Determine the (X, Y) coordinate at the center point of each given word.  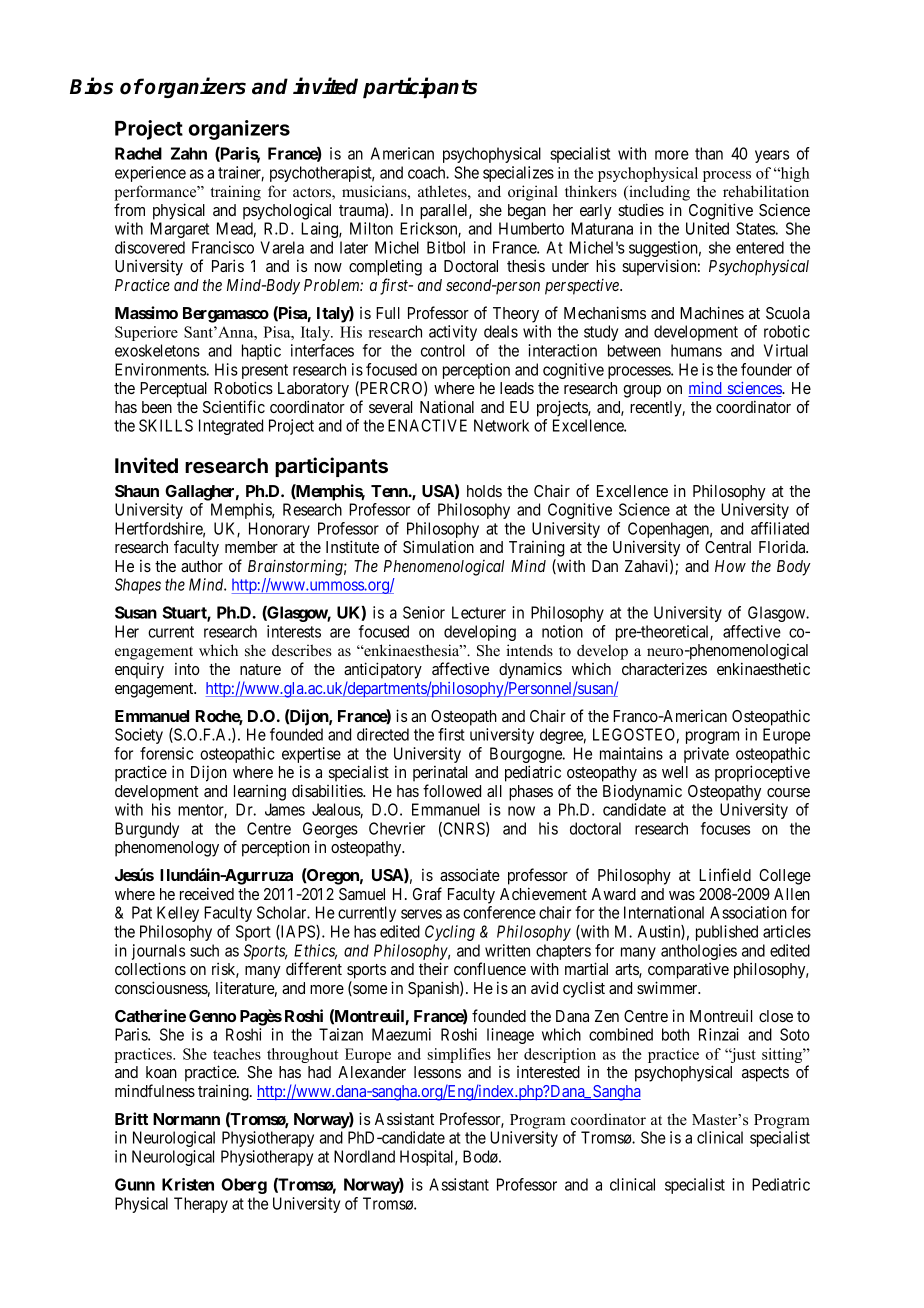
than (709, 153)
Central (728, 547)
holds (484, 491)
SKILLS (166, 425)
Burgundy (147, 830)
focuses (725, 828)
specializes (518, 174)
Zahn (189, 153)
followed (452, 790)
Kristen (188, 1184)
